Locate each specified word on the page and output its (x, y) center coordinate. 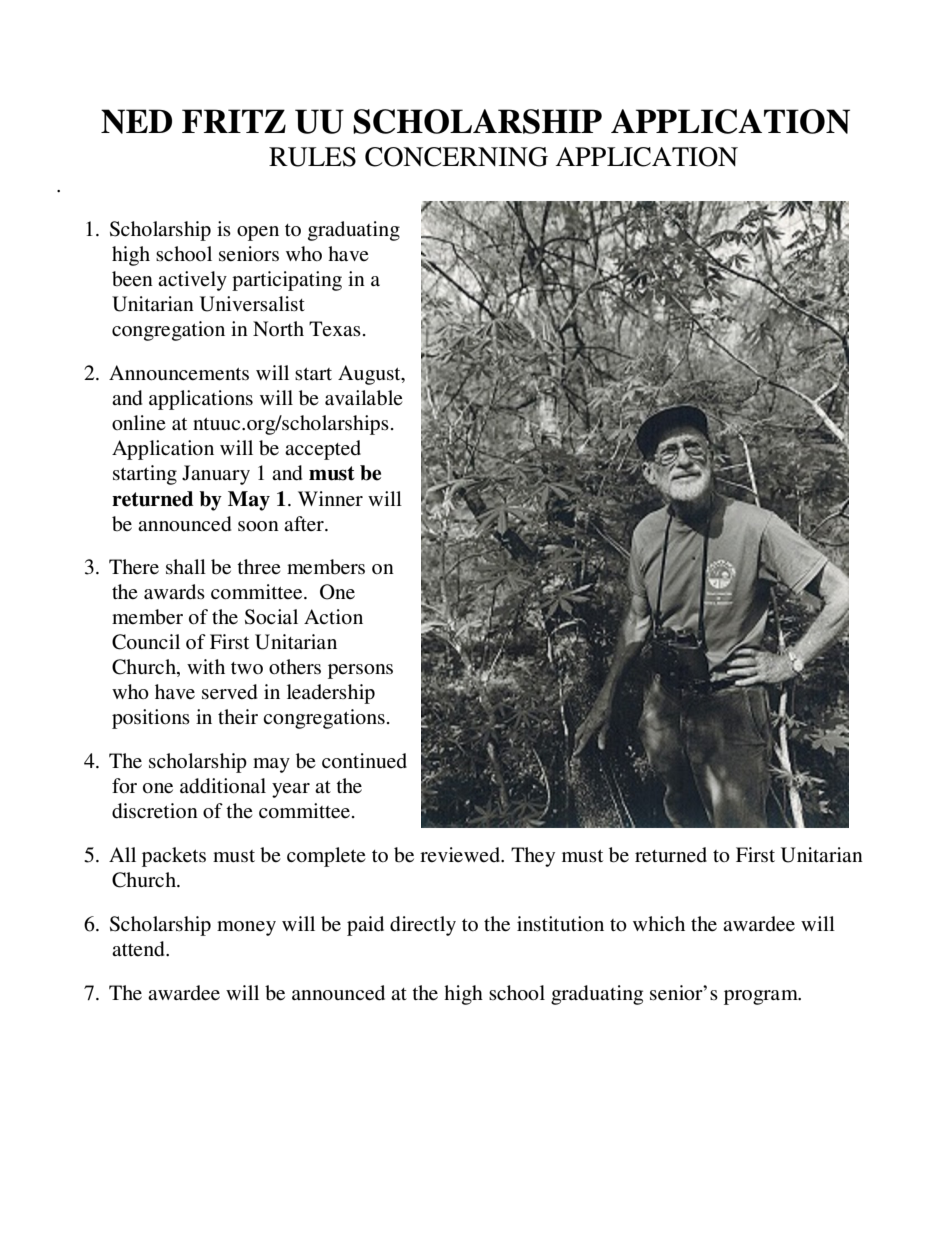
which (659, 923)
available (363, 398)
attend (139, 949)
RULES (312, 157)
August (370, 375)
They (533, 857)
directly (423, 926)
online (138, 422)
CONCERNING (456, 157)
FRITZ (234, 121)
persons (360, 671)
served (229, 692)
